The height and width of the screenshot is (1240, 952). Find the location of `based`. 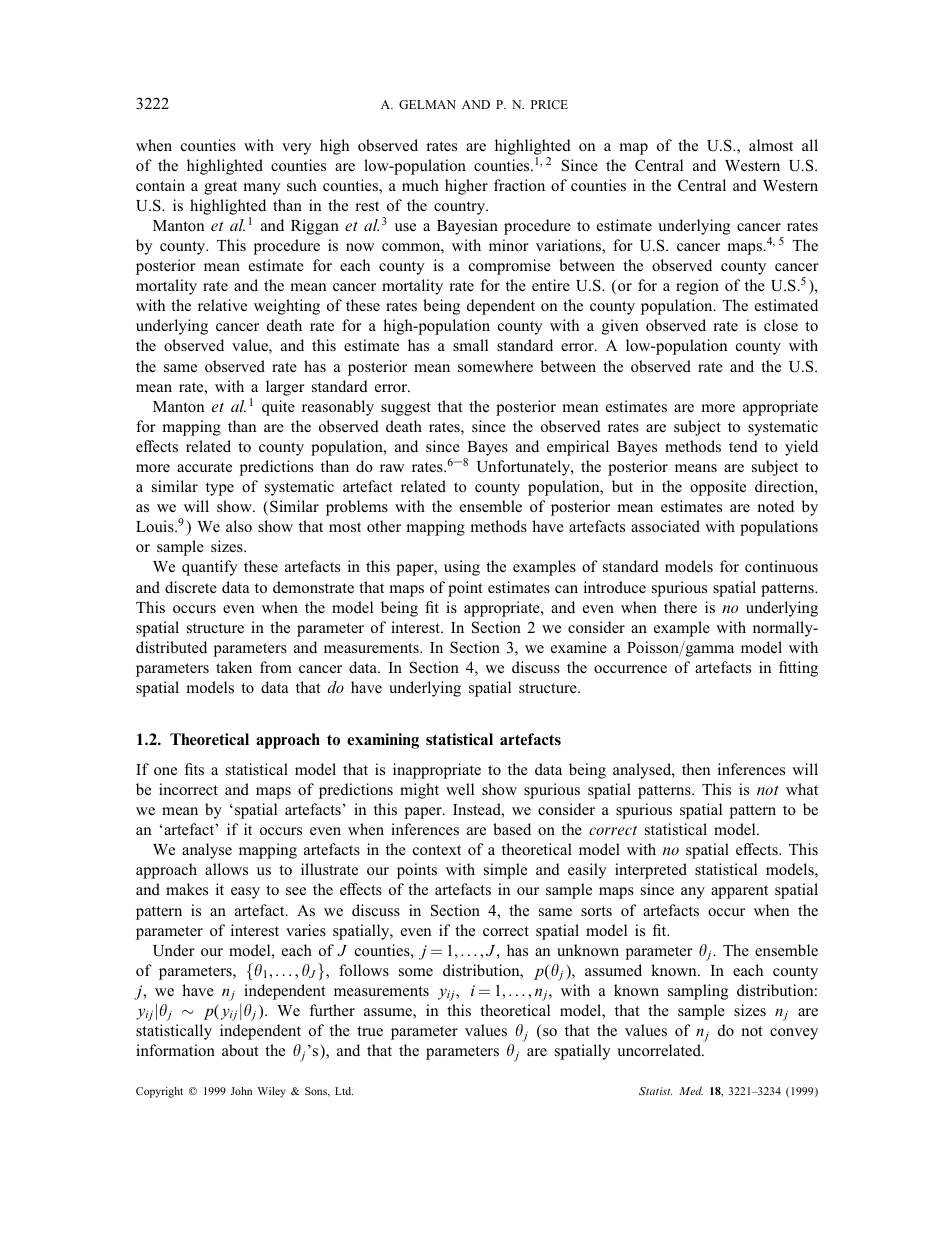

based is located at coordinates (512, 829).
